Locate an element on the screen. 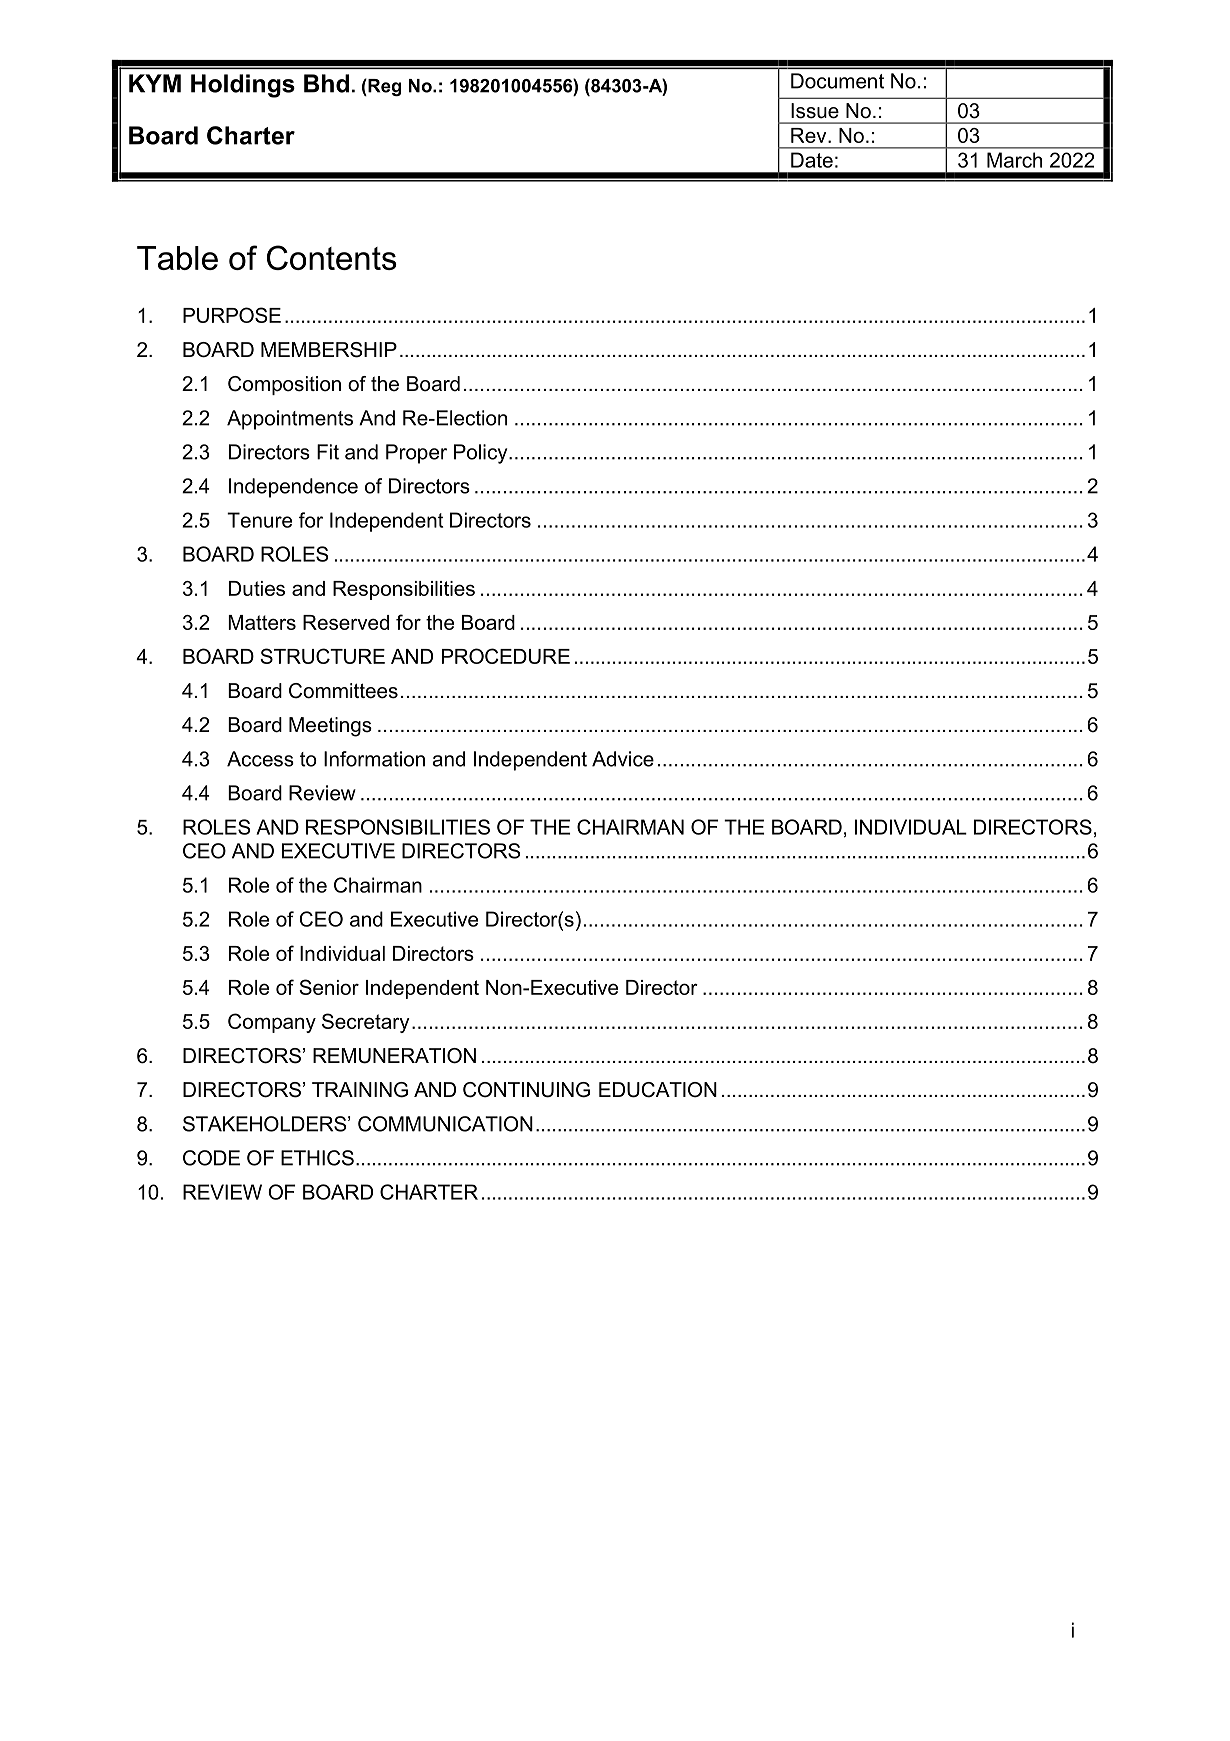 The height and width of the screenshot is (1741, 1230). Proper is located at coordinates (416, 454).
